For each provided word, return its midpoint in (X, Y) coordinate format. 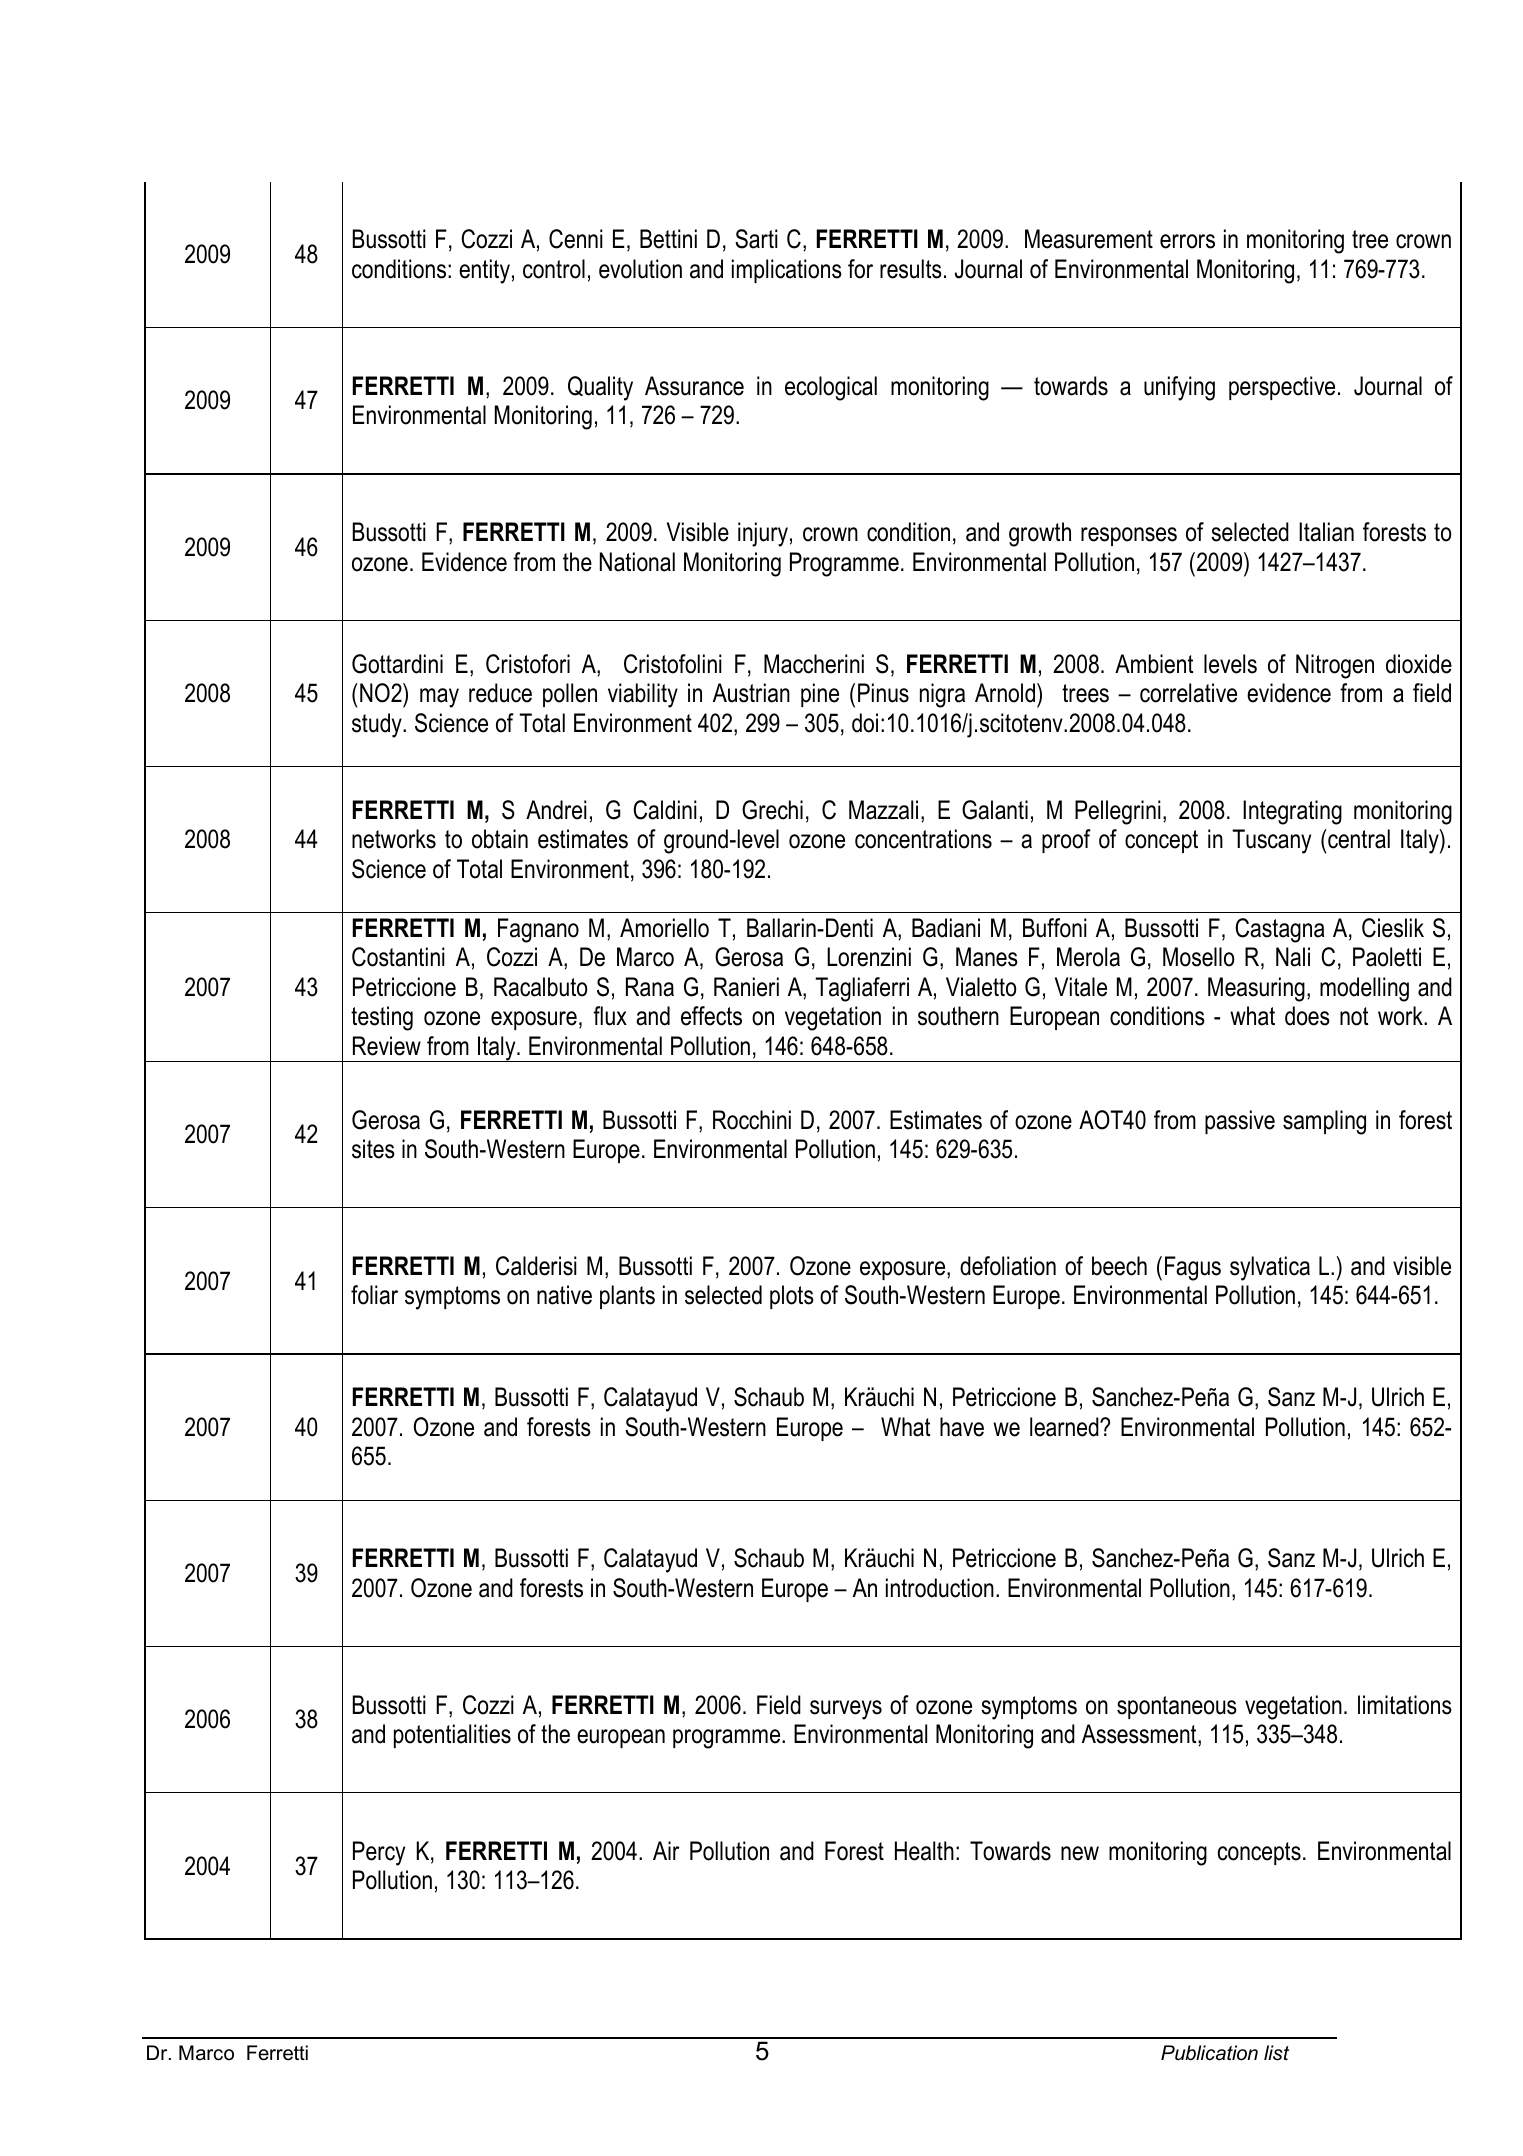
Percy (379, 1853)
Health (924, 1851)
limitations (1405, 1705)
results (911, 269)
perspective (1282, 388)
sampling (1324, 1122)
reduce (500, 693)
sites (373, 1149)
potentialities (452, 1736)
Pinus (883, 693)
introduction (940, 1588)
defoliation (1008, 1266)
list (1276, 2053)
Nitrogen (1335, 666)
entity (484, 271)
